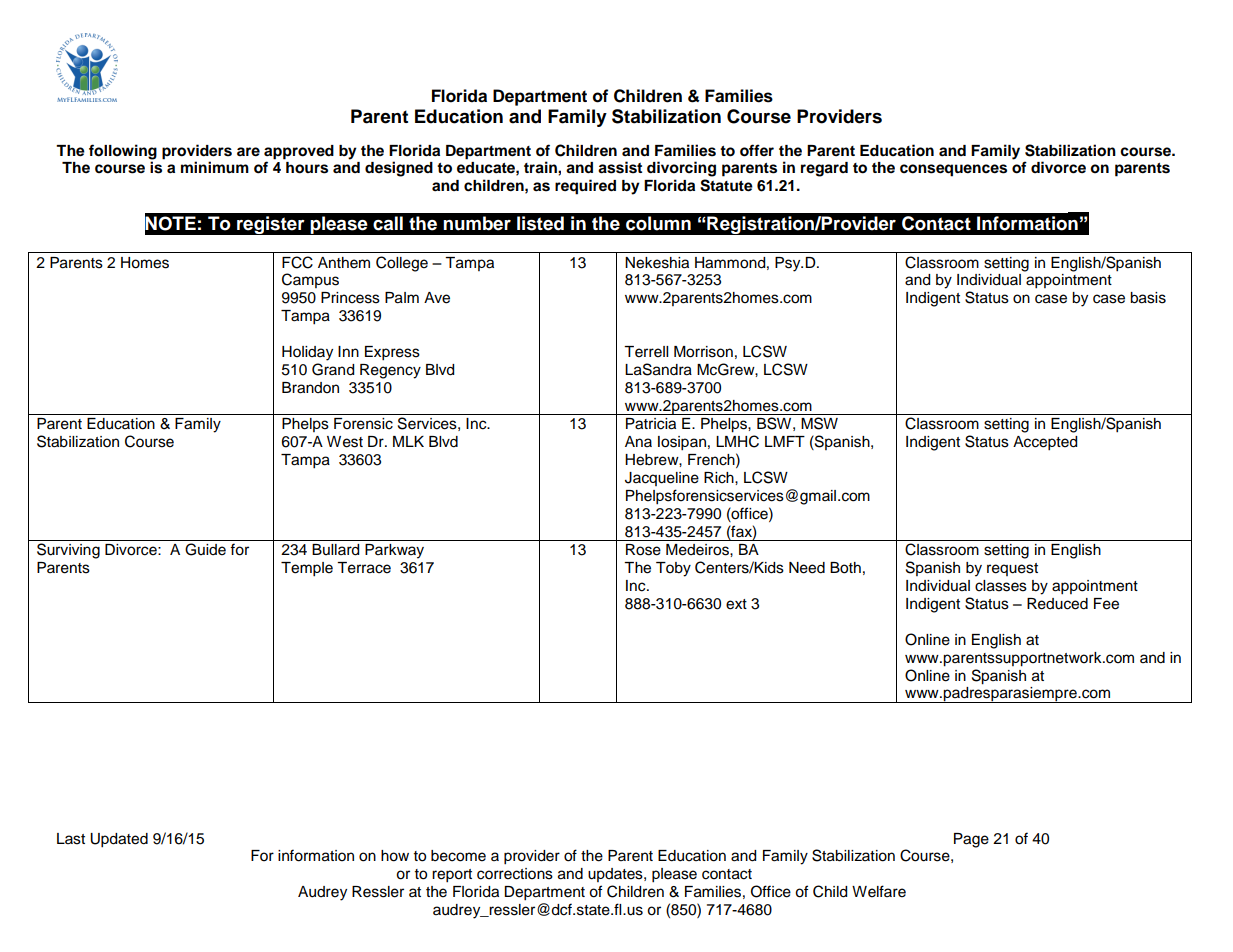 Image resolution: width=1233 pixels, height=952 pixels. I want to click on Campus, so click(310, 280).
